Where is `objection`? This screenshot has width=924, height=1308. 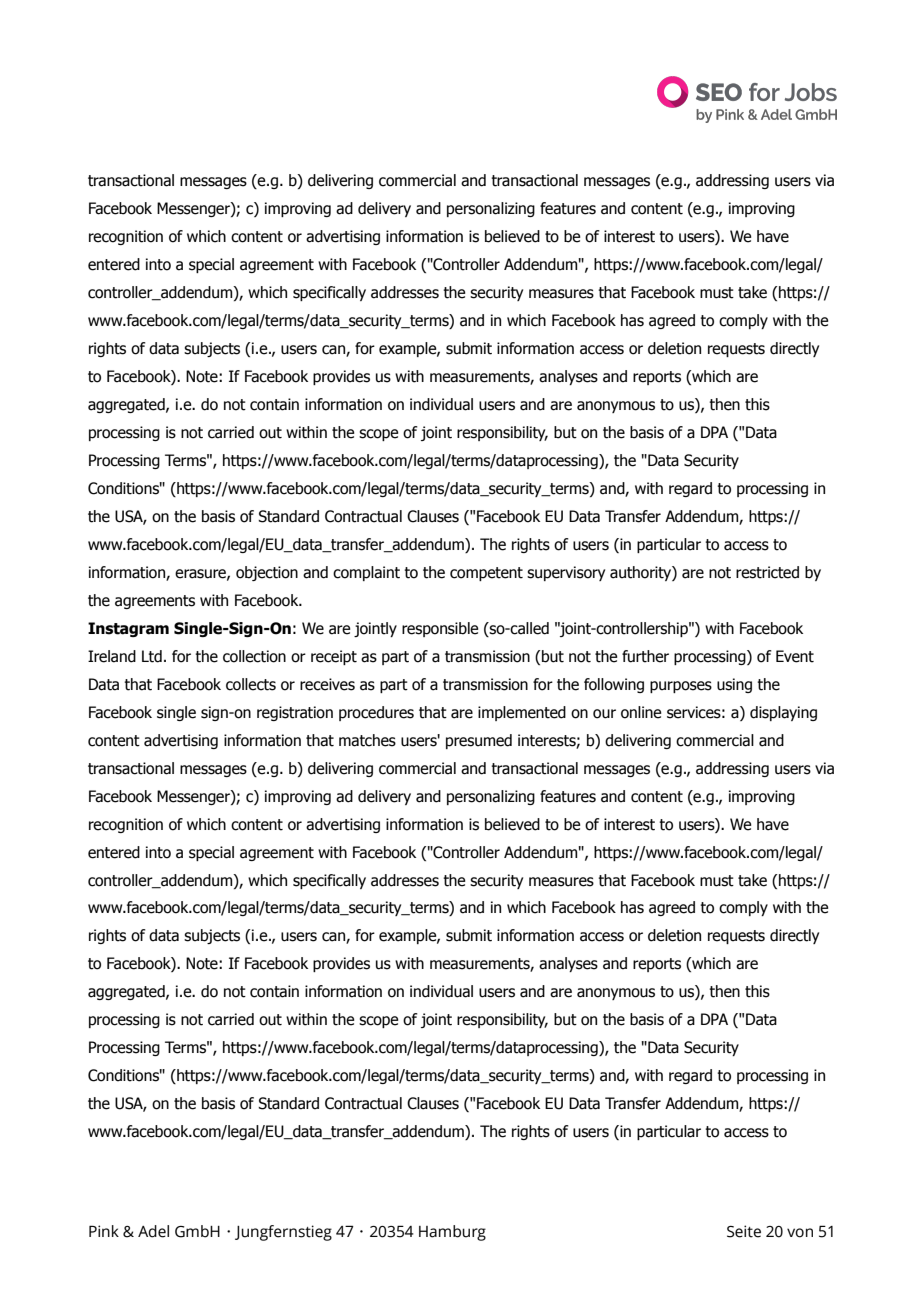
objection is located at coordinates (267, 573).
